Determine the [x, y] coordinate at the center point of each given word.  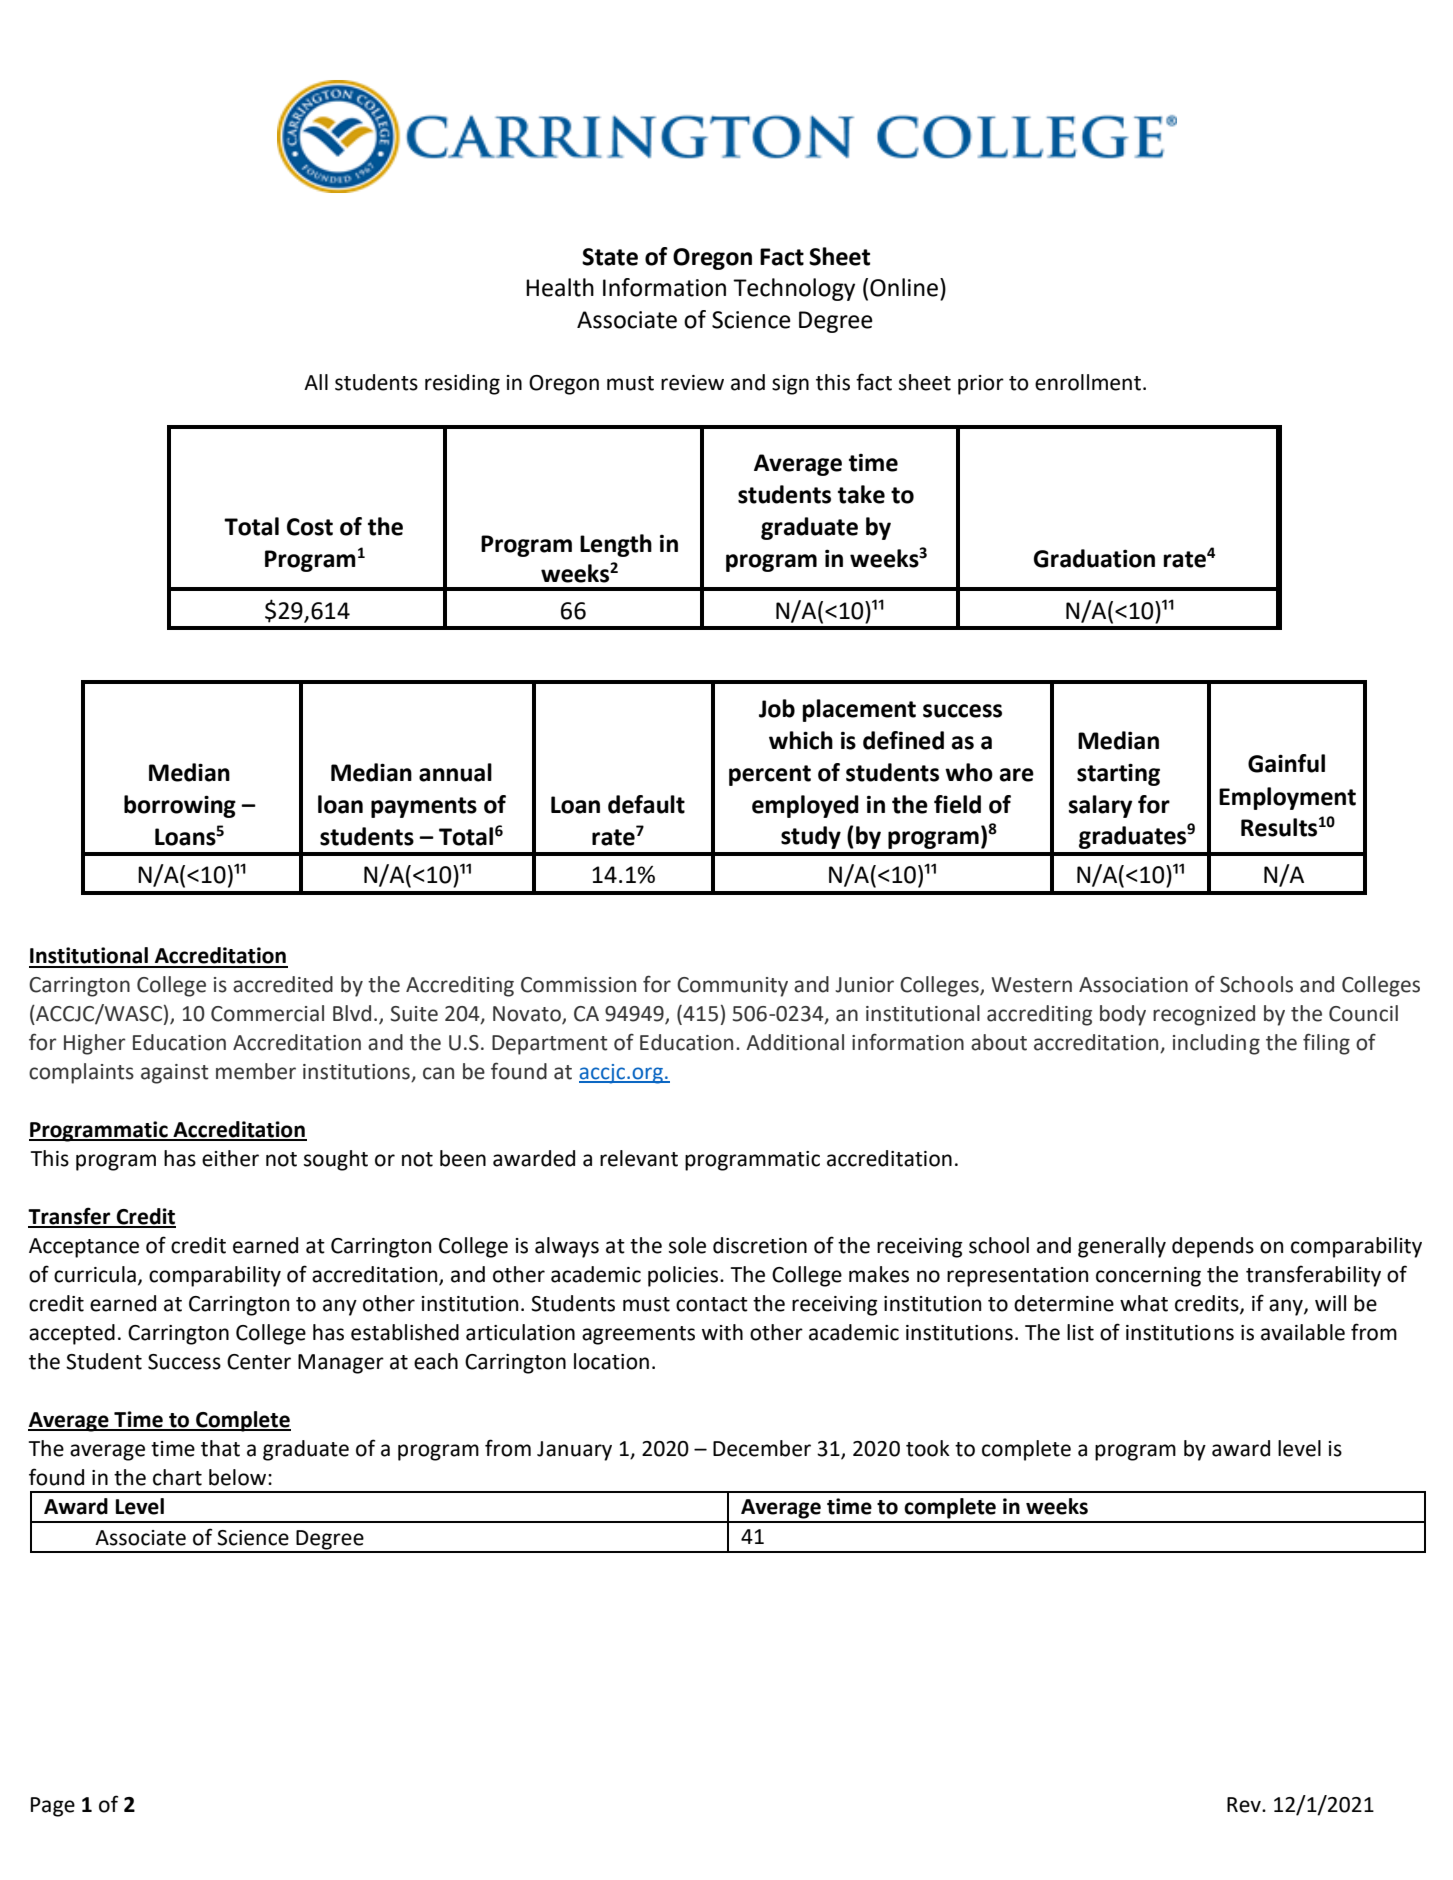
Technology [794, 289]
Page [53, 1807]
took [928, 1448]
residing [462, 384]
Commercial [267, 1013]
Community [732, 987]
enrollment [1088, 382]
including [1216, 1044]
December [762, 1448]
